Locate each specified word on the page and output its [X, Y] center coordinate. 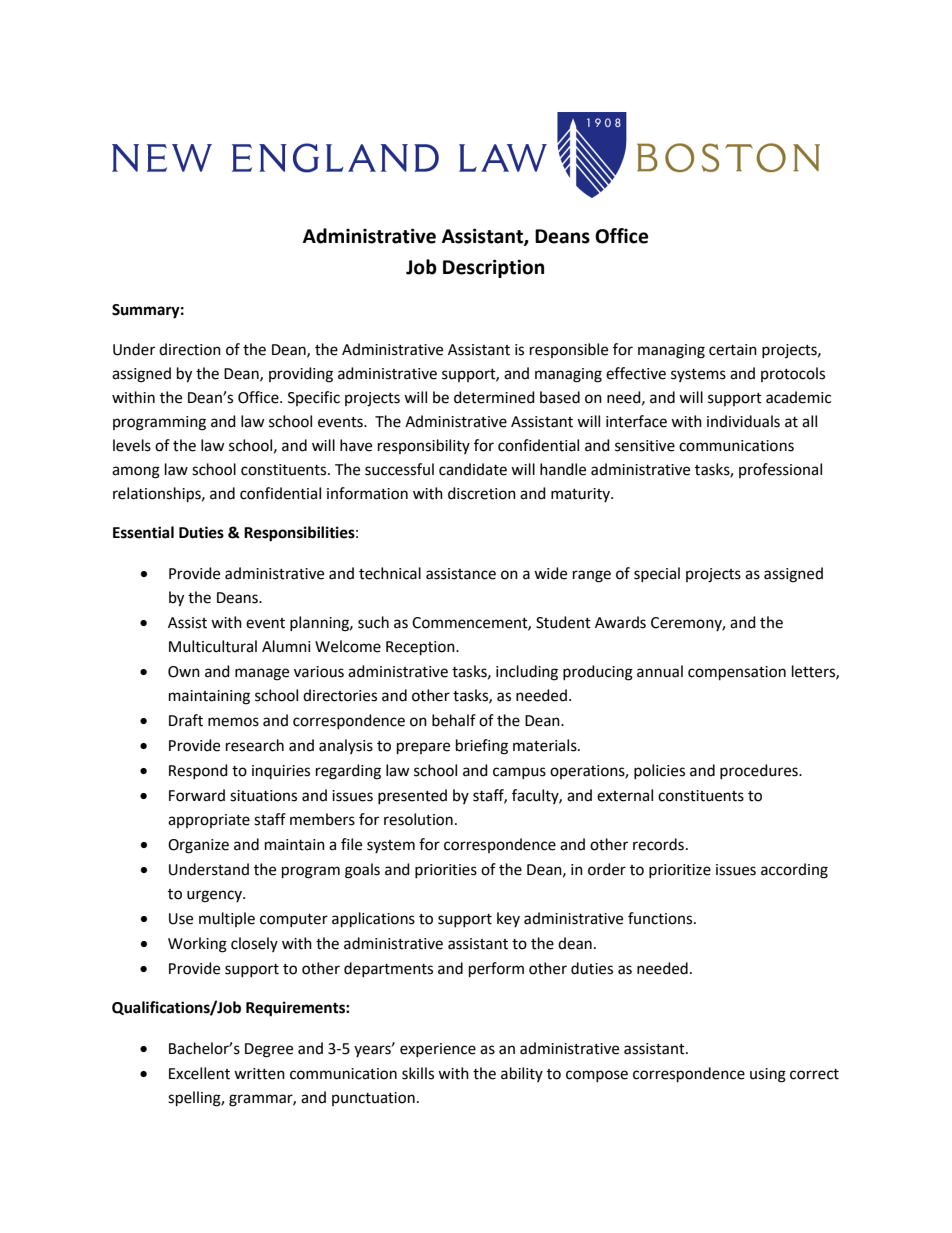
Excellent [199, 1073]
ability [522, 1074]
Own [184, 672]
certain [733, 350]
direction [190, 349]
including [527, 673]
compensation [737, 673]
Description [493, 268]
